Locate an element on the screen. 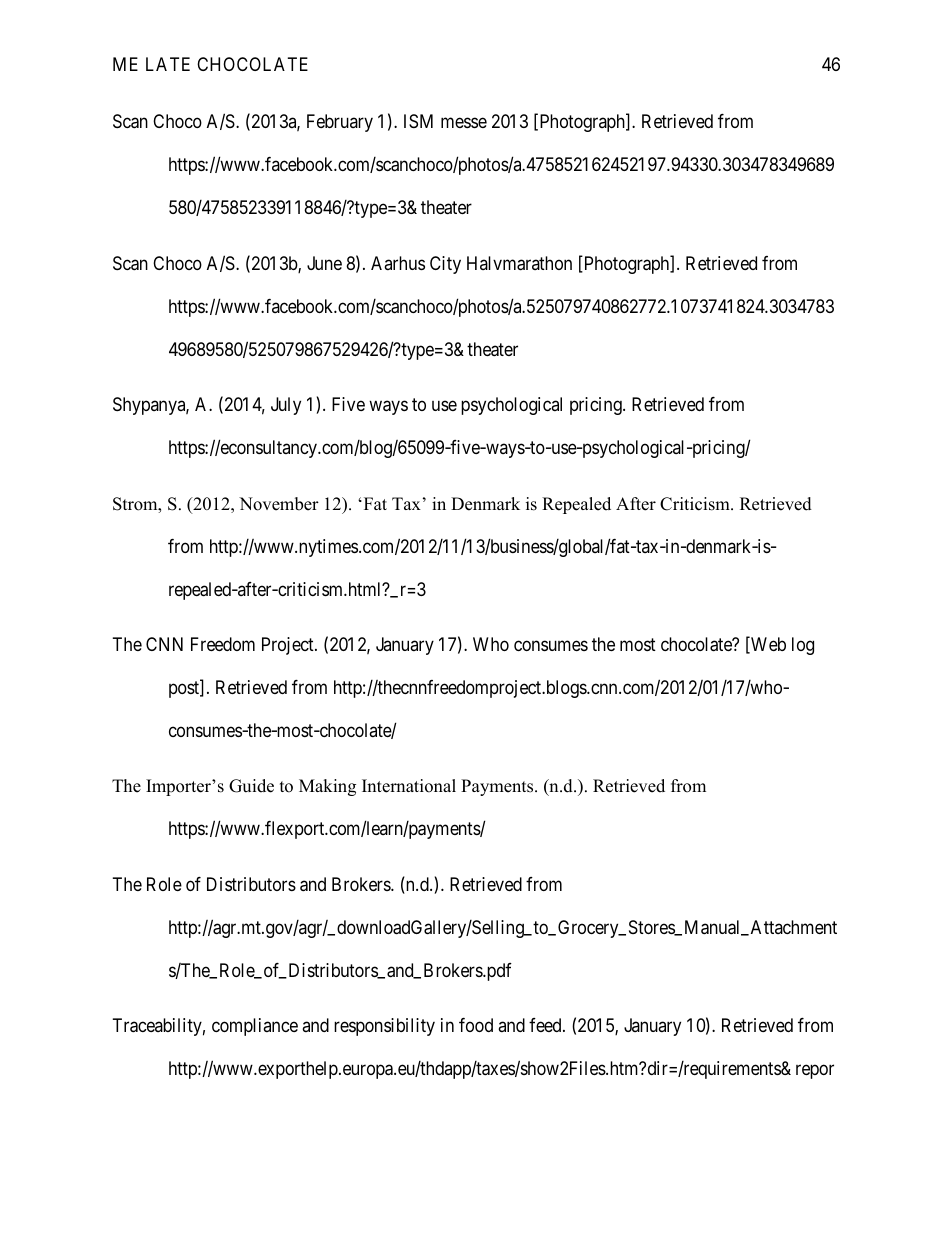  Making is located at coordinates (327, 787).
